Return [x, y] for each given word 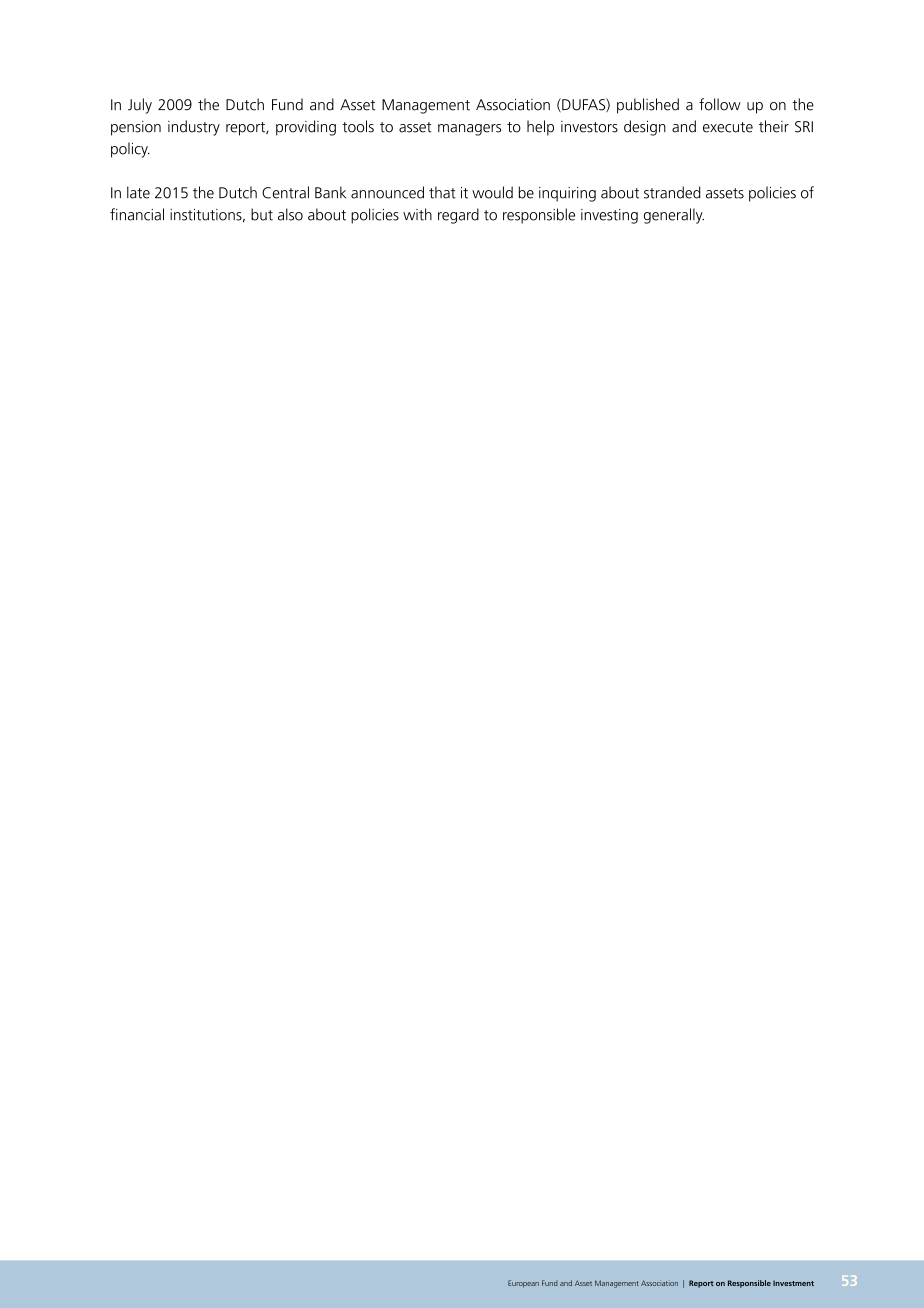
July [140, 106]
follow [720, 104]
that [442, 192]
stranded [672, 192]
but [262, 214]
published [648, 106]
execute [728, 127]
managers [469, 130]
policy [130, 150]
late [138, 192]
